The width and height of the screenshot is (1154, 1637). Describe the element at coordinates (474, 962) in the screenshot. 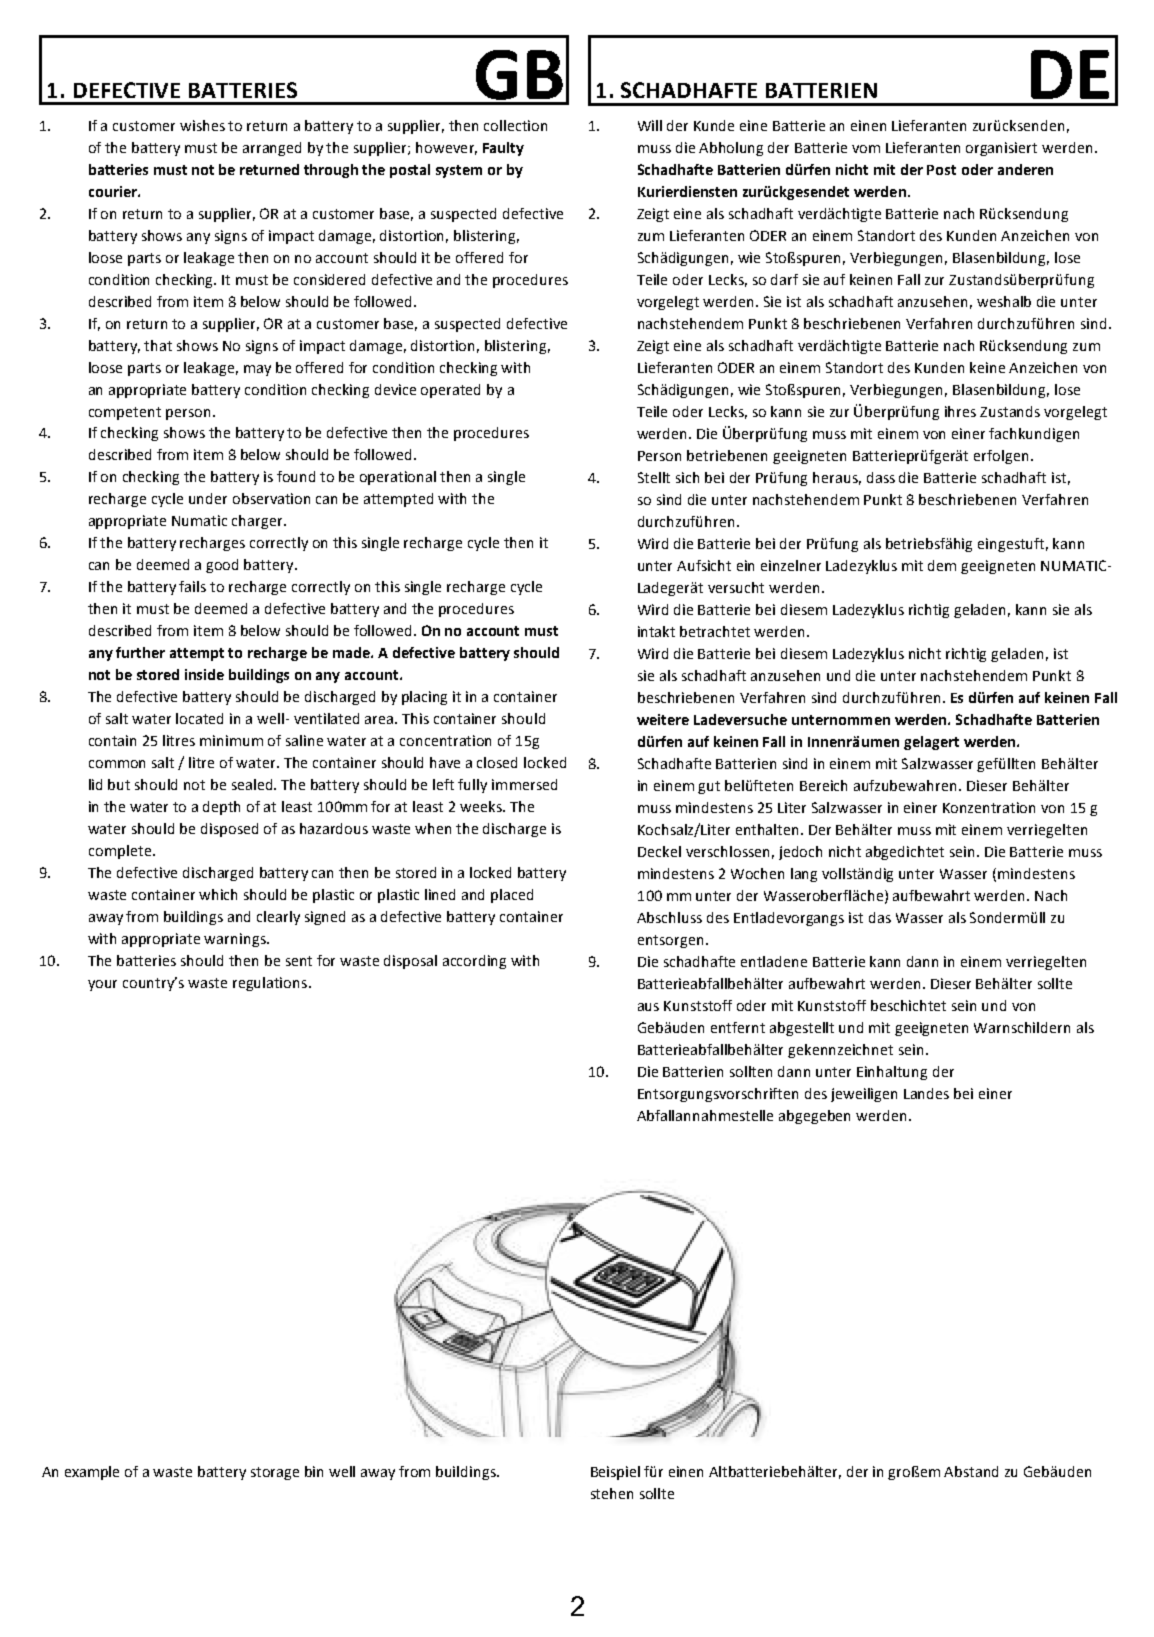

I see `according` at that location.
